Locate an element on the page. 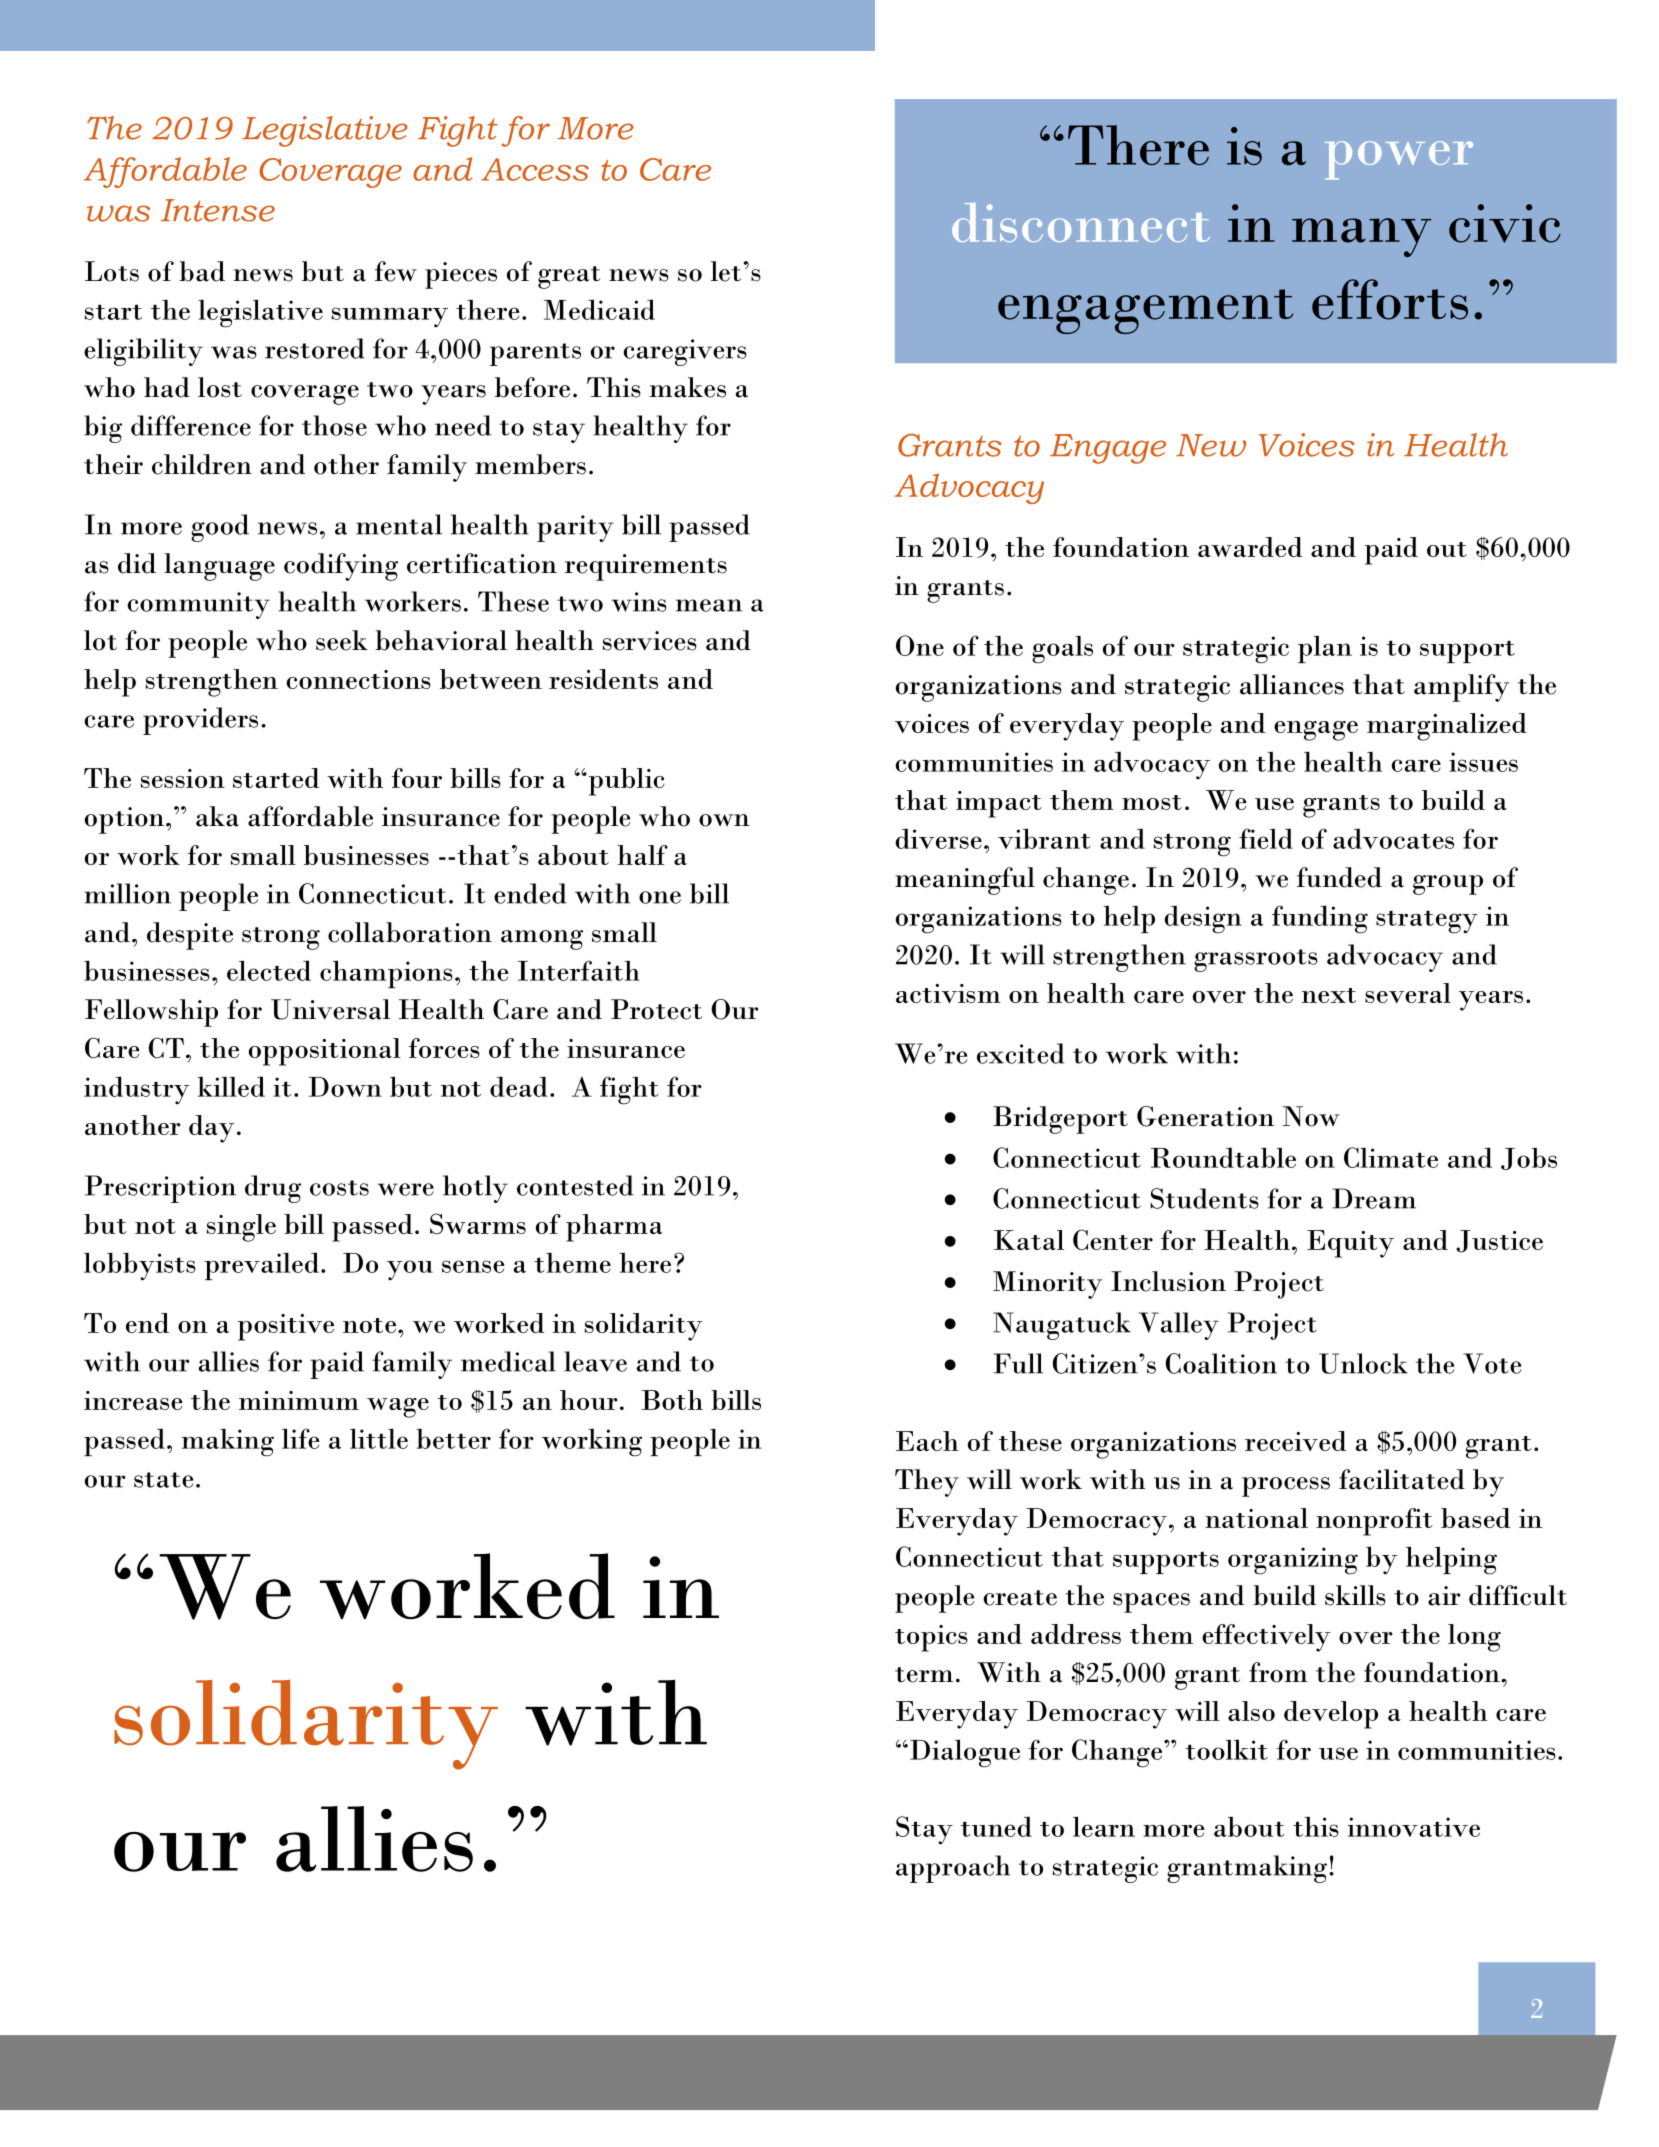 The image size is (1659, 2147). state is located at coordinates (163, 1480).
